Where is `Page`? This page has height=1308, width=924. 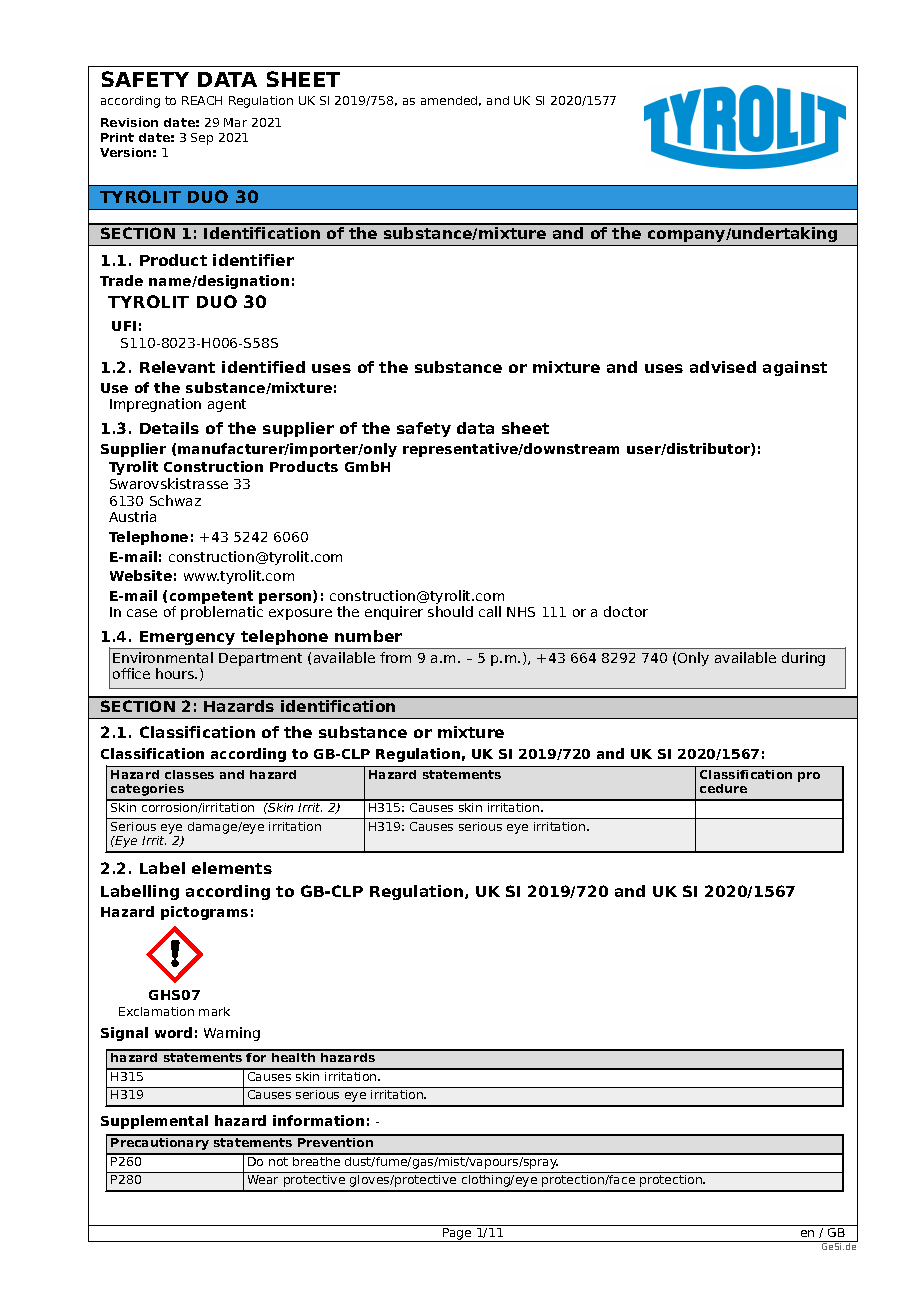
Page is located at coordinates (457, 1235).
